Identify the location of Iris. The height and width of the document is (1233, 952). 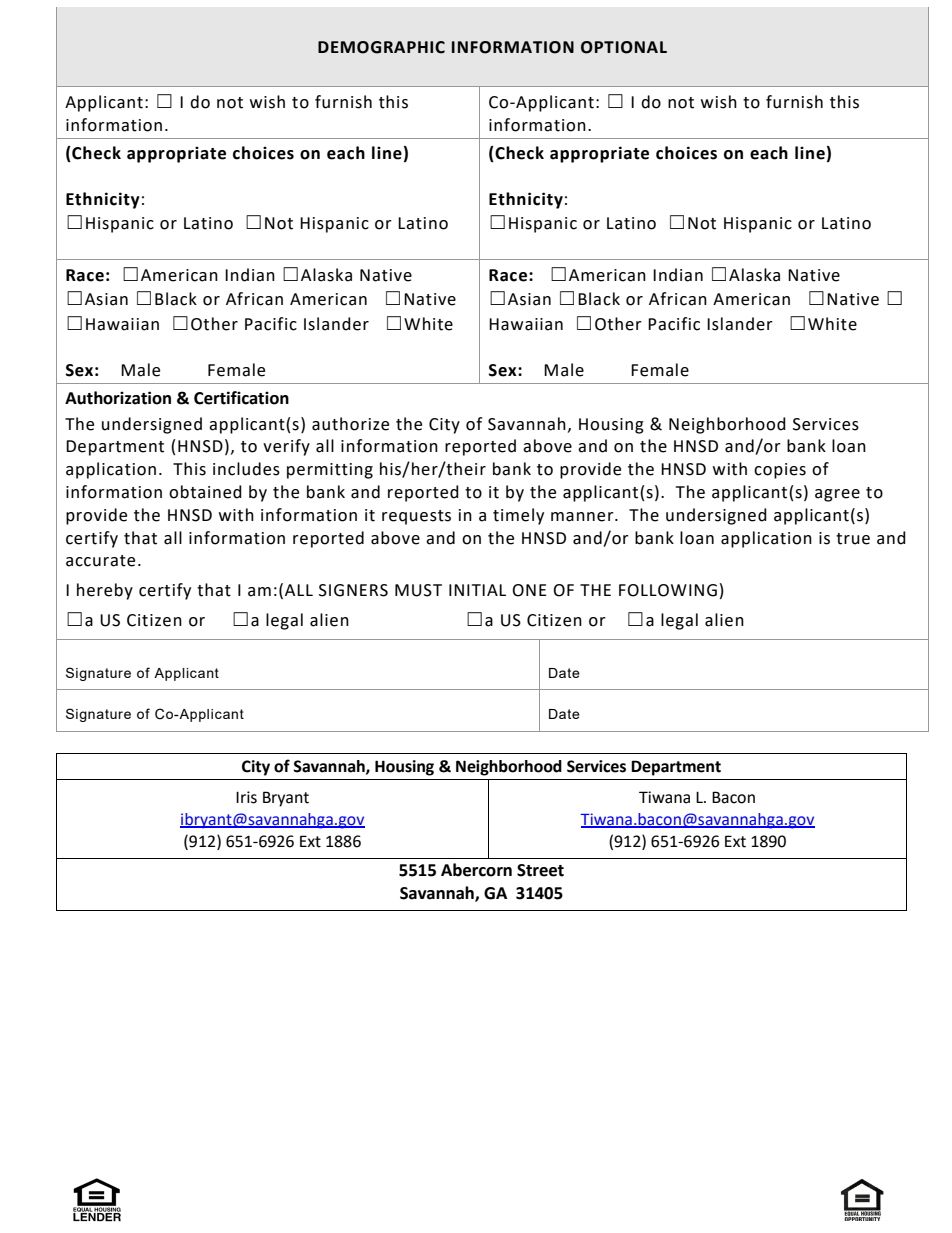
(246, 797).
